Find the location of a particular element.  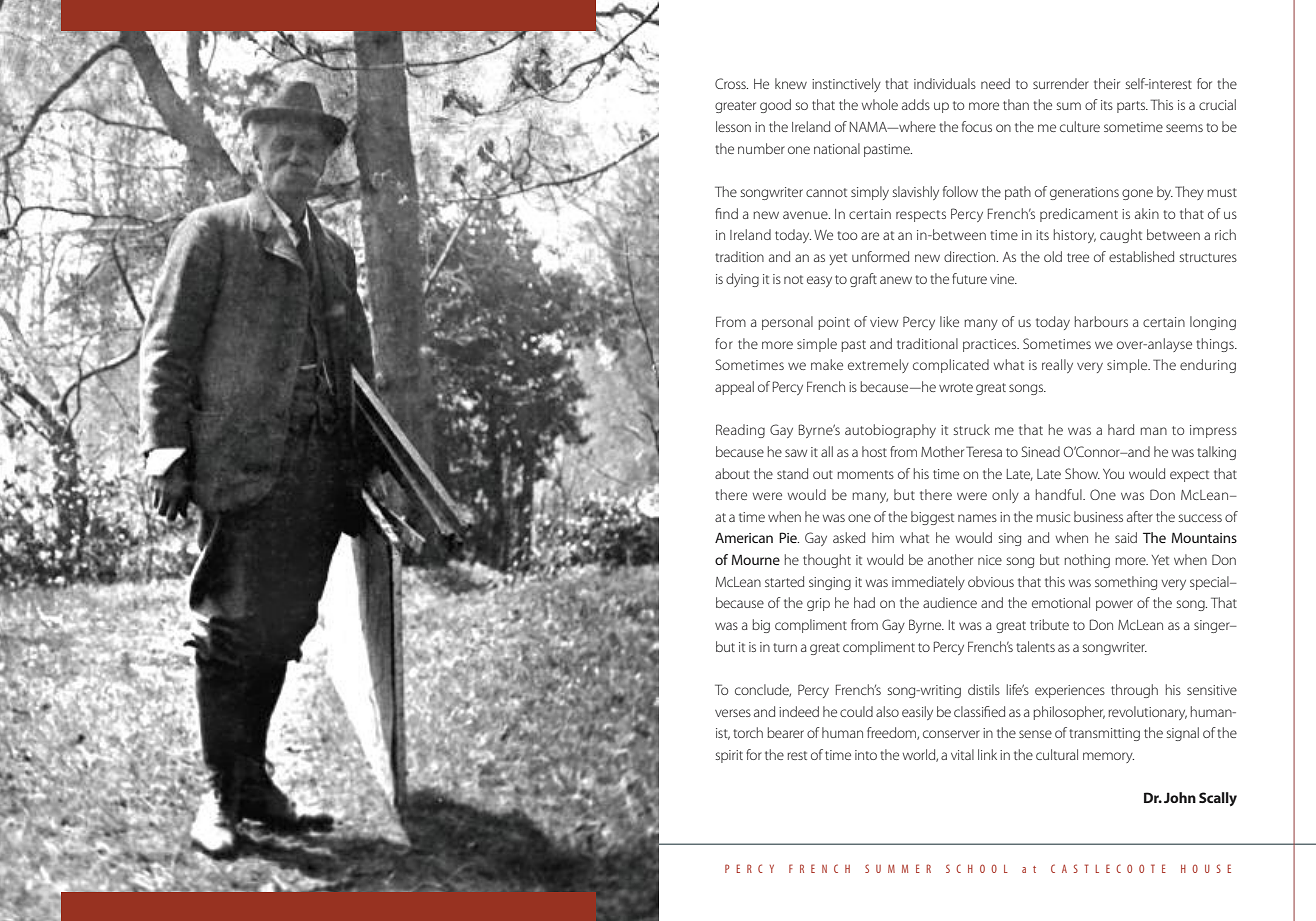

John is located at coordinates (1180, 797).
